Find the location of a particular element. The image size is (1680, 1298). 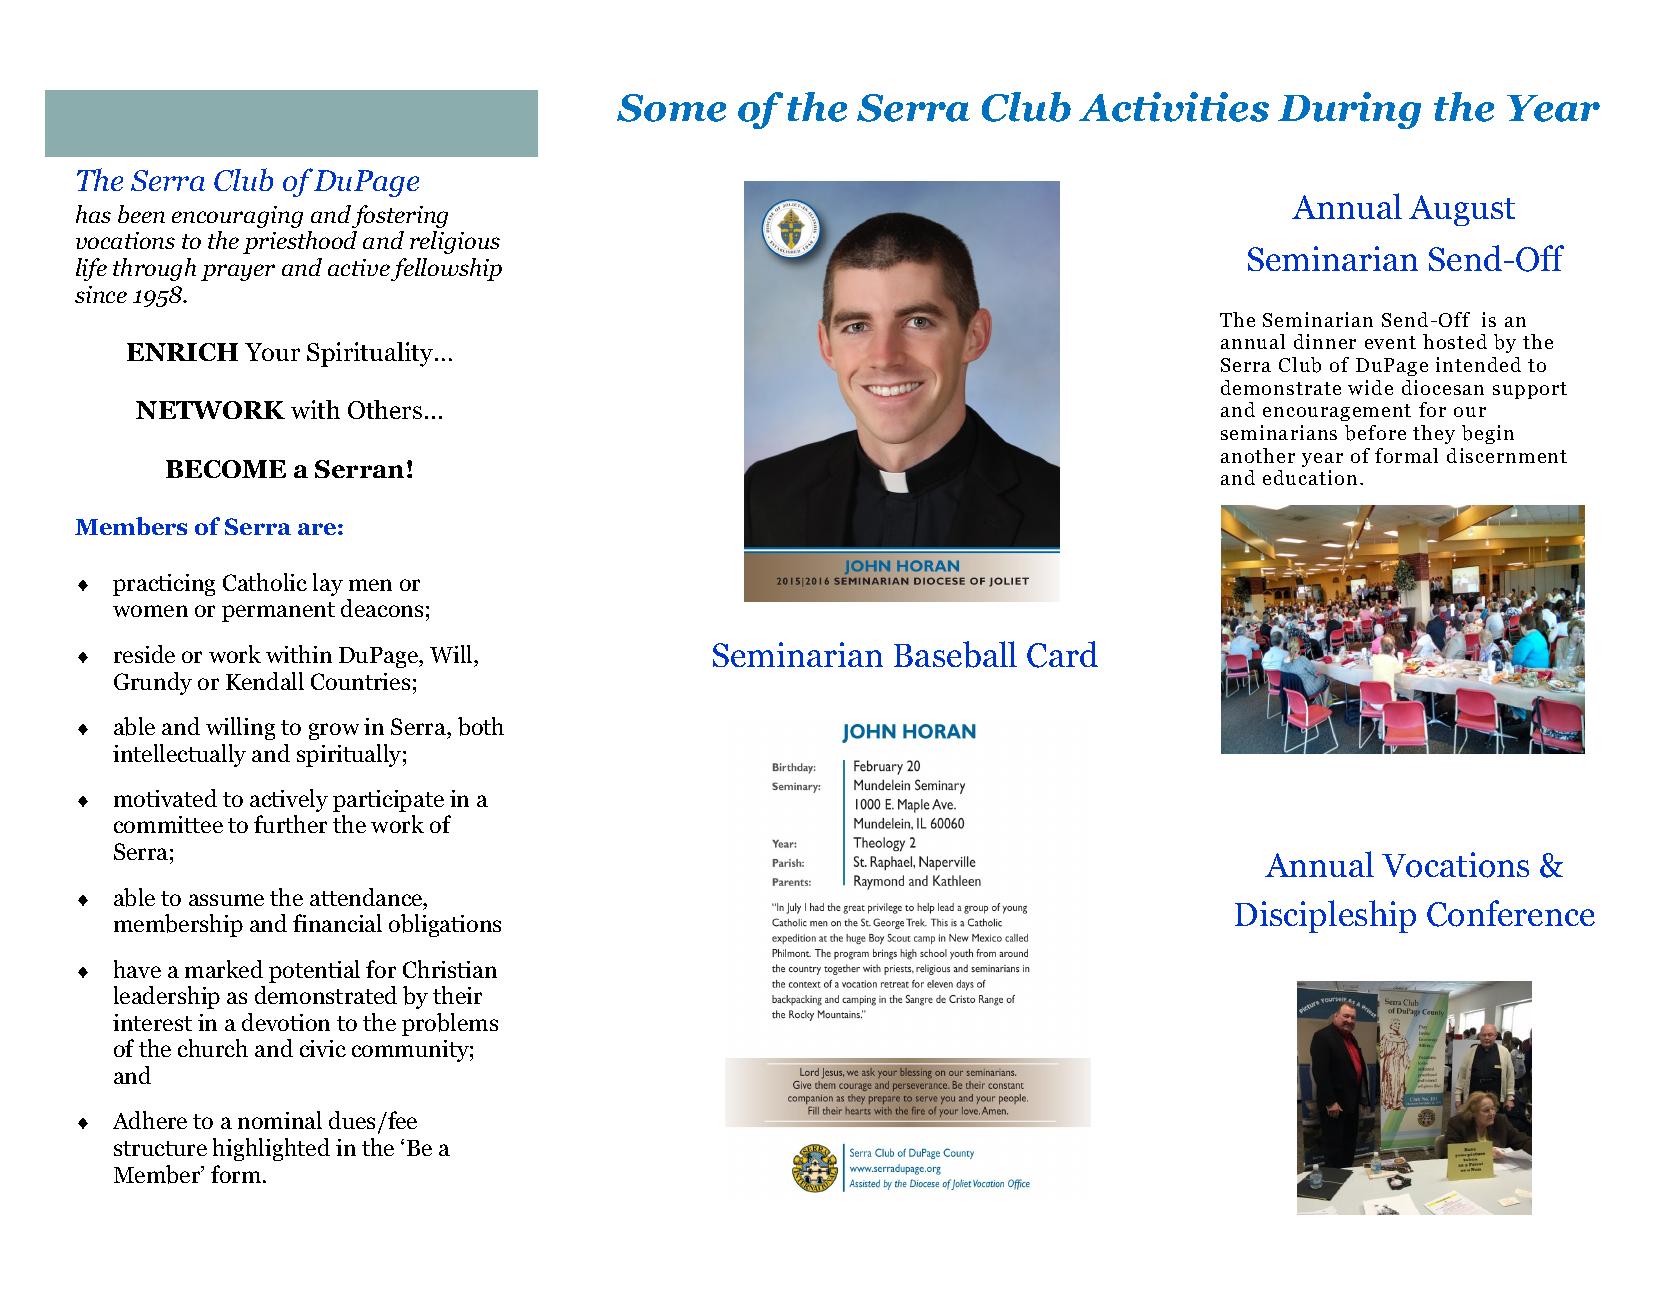

During is located at coordinates (1349, 110).
